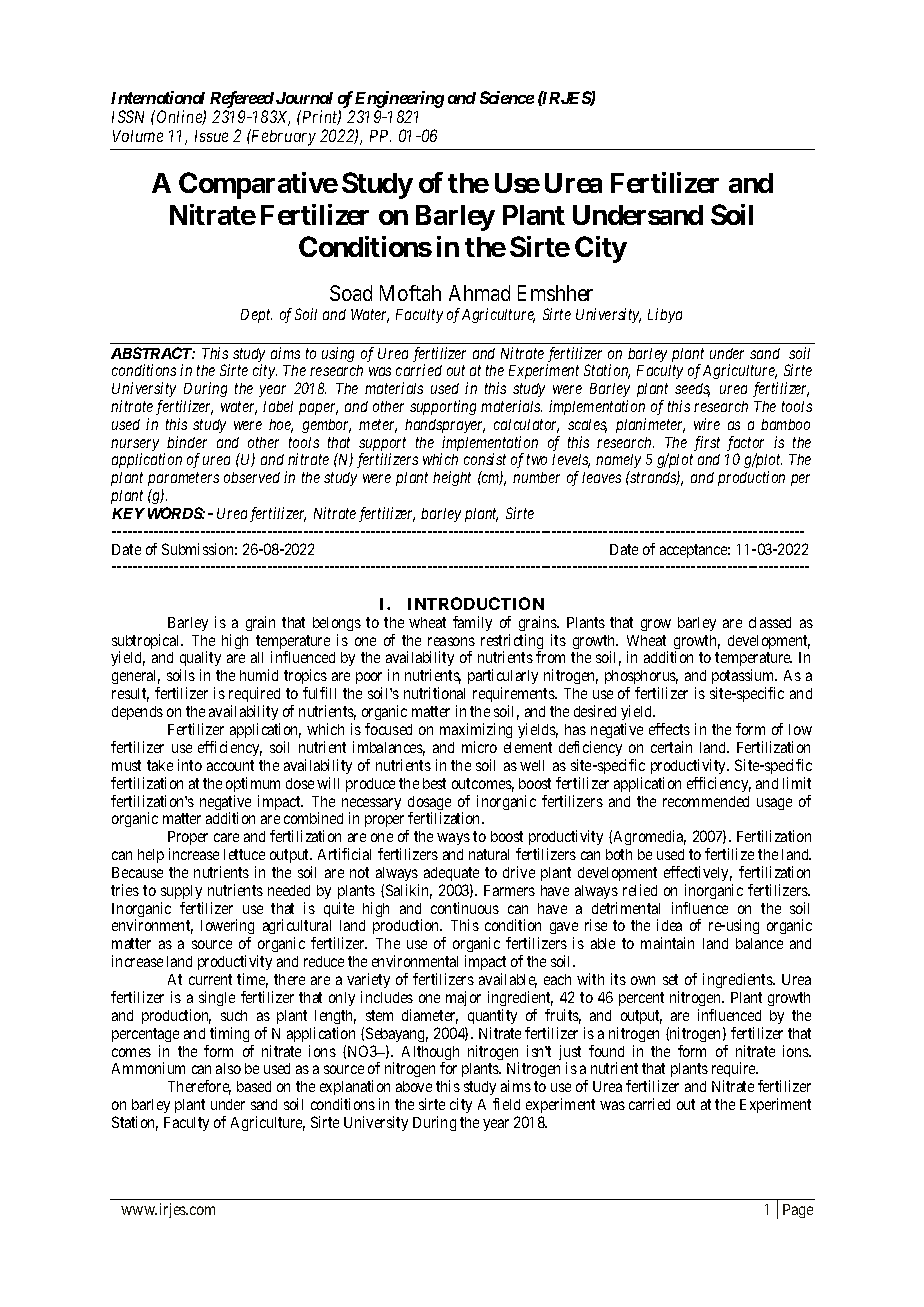  Describe the element at coordinates (254, 1086) in the image. I see `based` at that location.
